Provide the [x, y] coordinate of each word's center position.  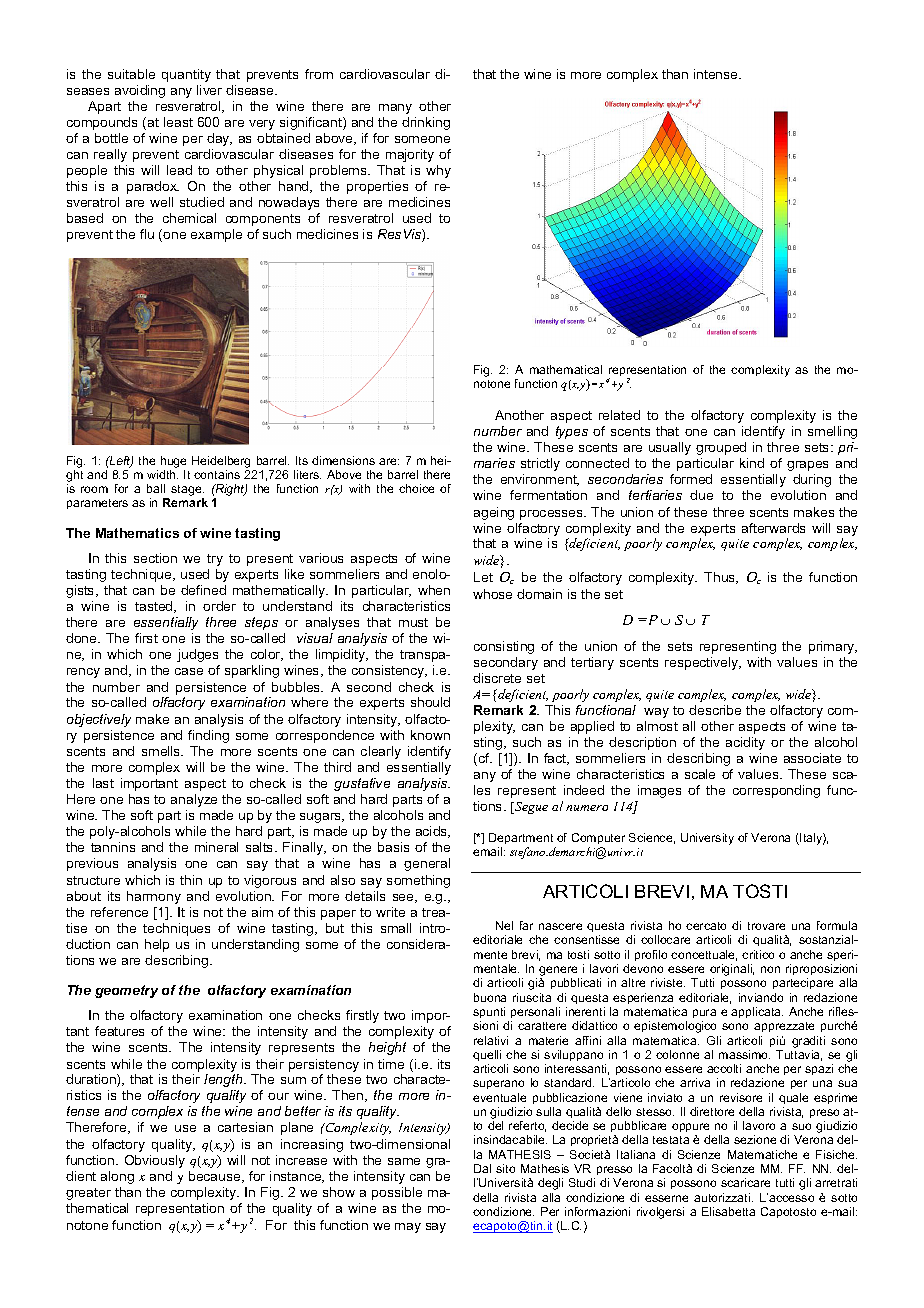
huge [173, 462]
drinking [426, 123]
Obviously [155, 1161]
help [157, 945]
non [770, 969]
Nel [504, 925]
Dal [482, 1168]
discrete [497, 678]
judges [197, 655]
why [438, 171]
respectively [703, 663]
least [178, 122]
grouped [721, 448]
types [572, 432]
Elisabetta [728, 1211]
